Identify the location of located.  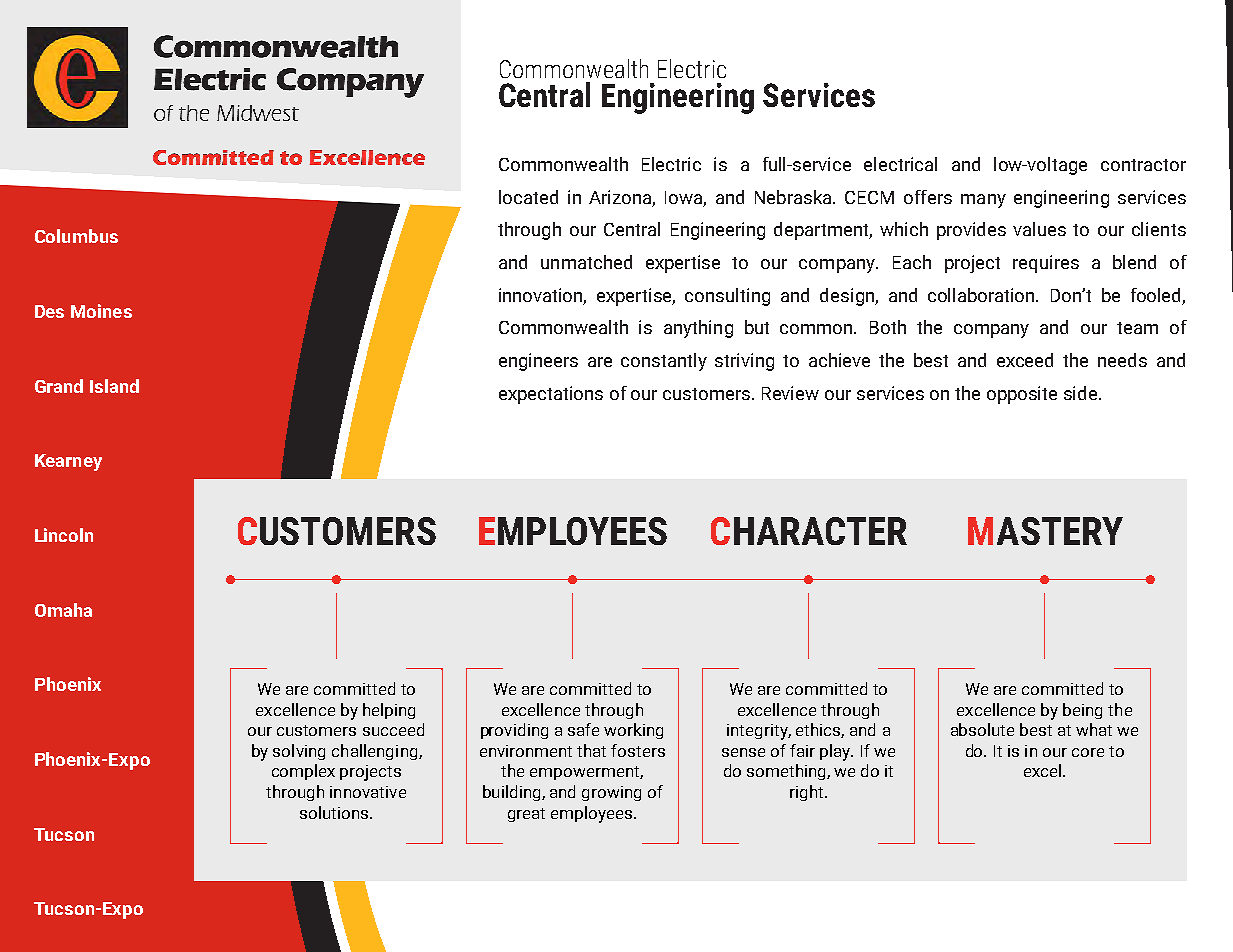
(528, 197).
